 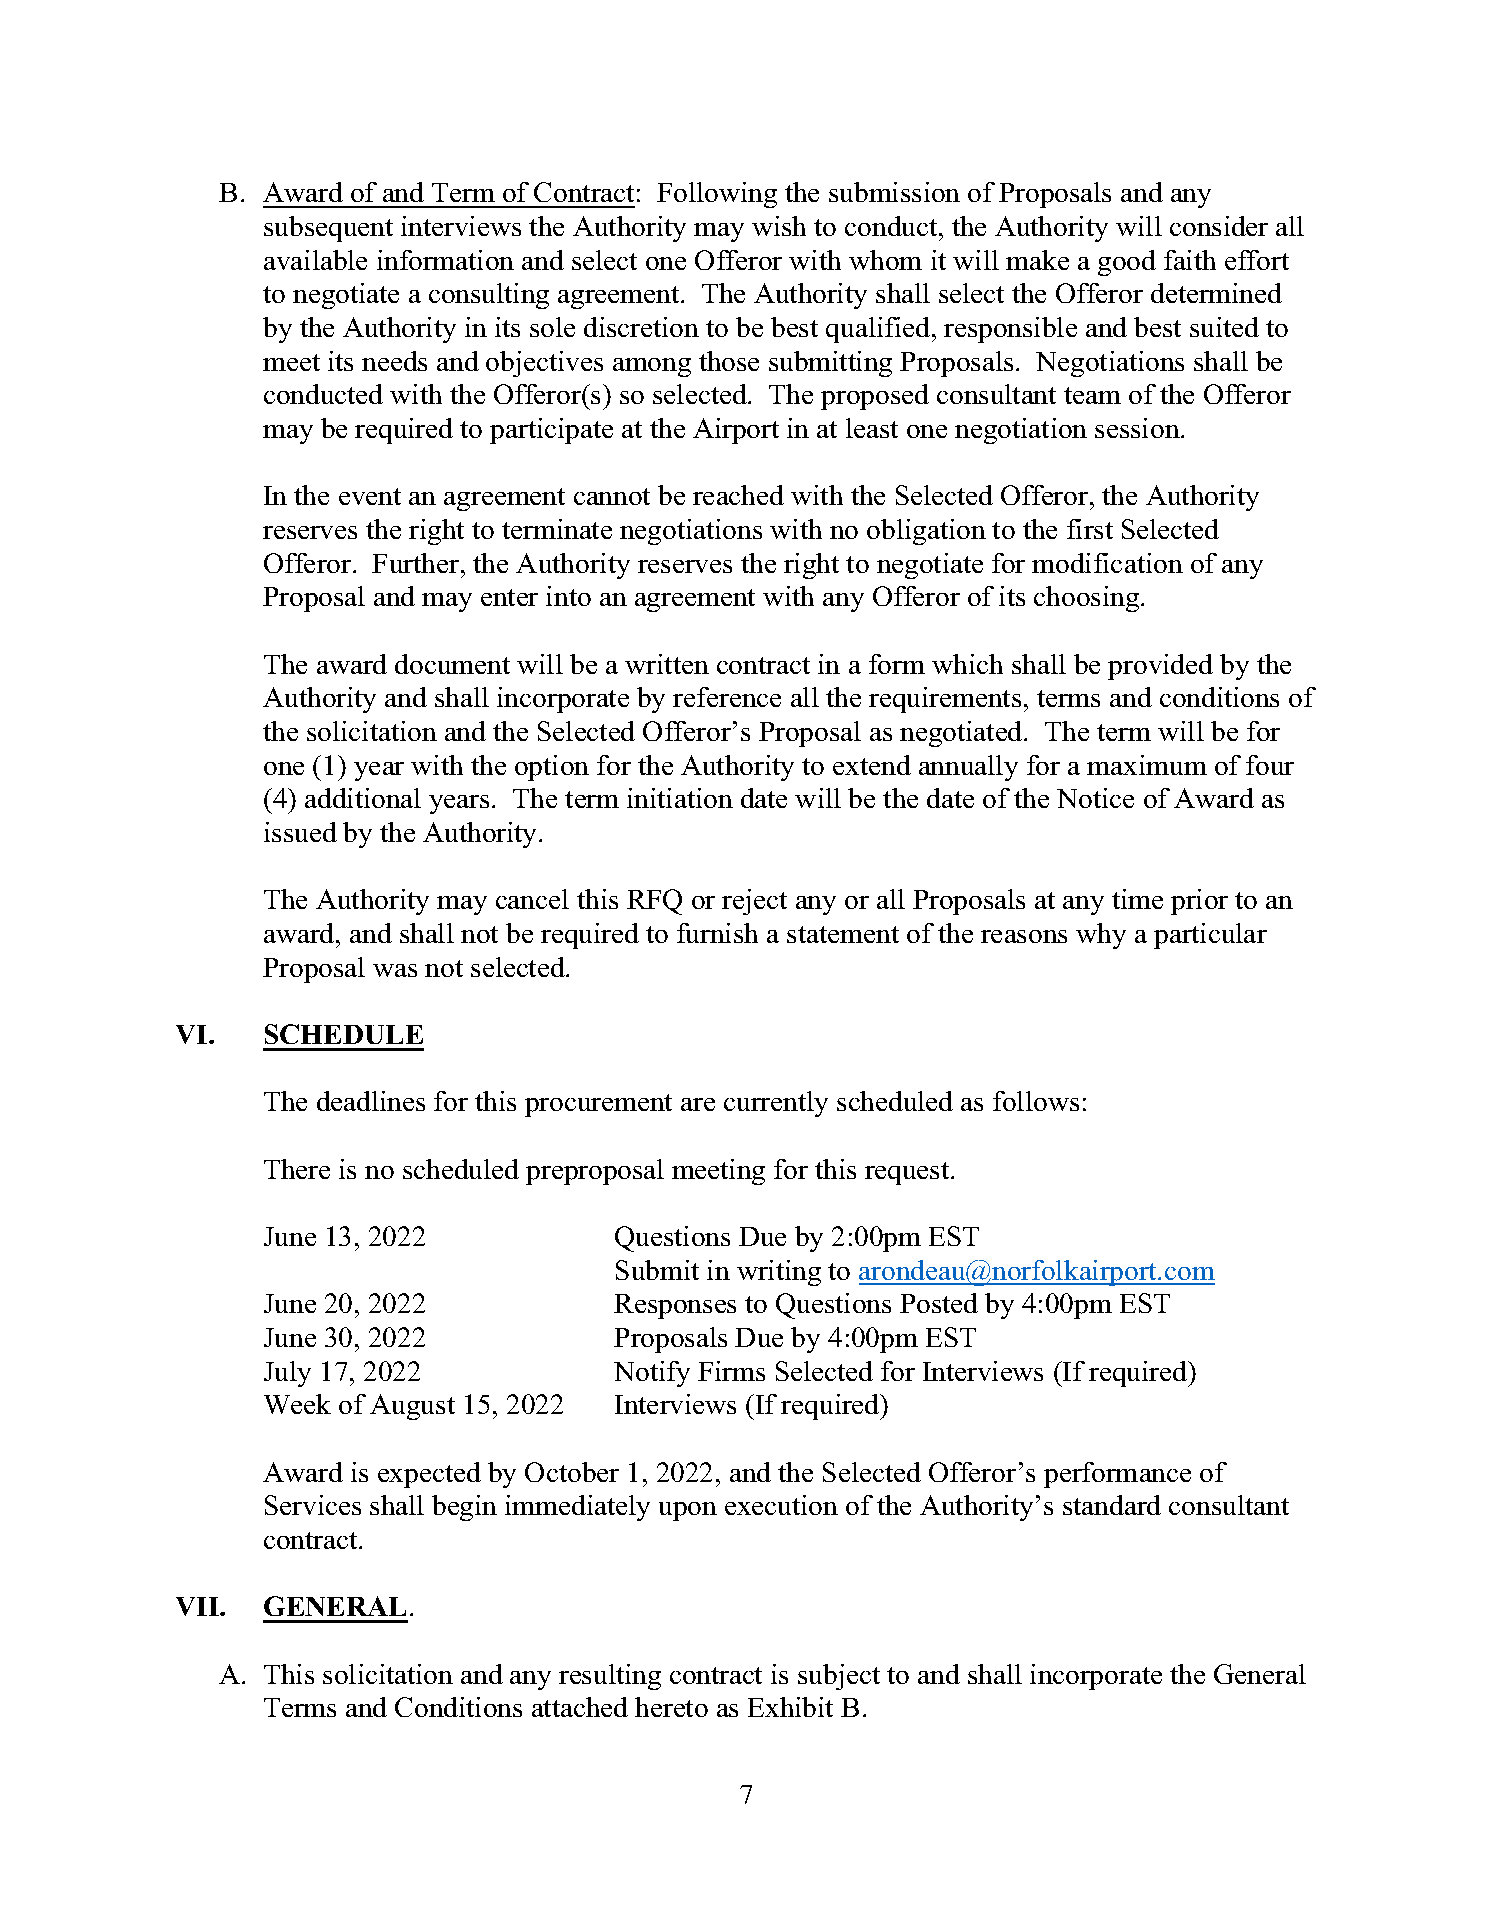 What do you see at coordinates (328, 229) in the image?
I see `subsequent` at bounding box center [328, 229].
